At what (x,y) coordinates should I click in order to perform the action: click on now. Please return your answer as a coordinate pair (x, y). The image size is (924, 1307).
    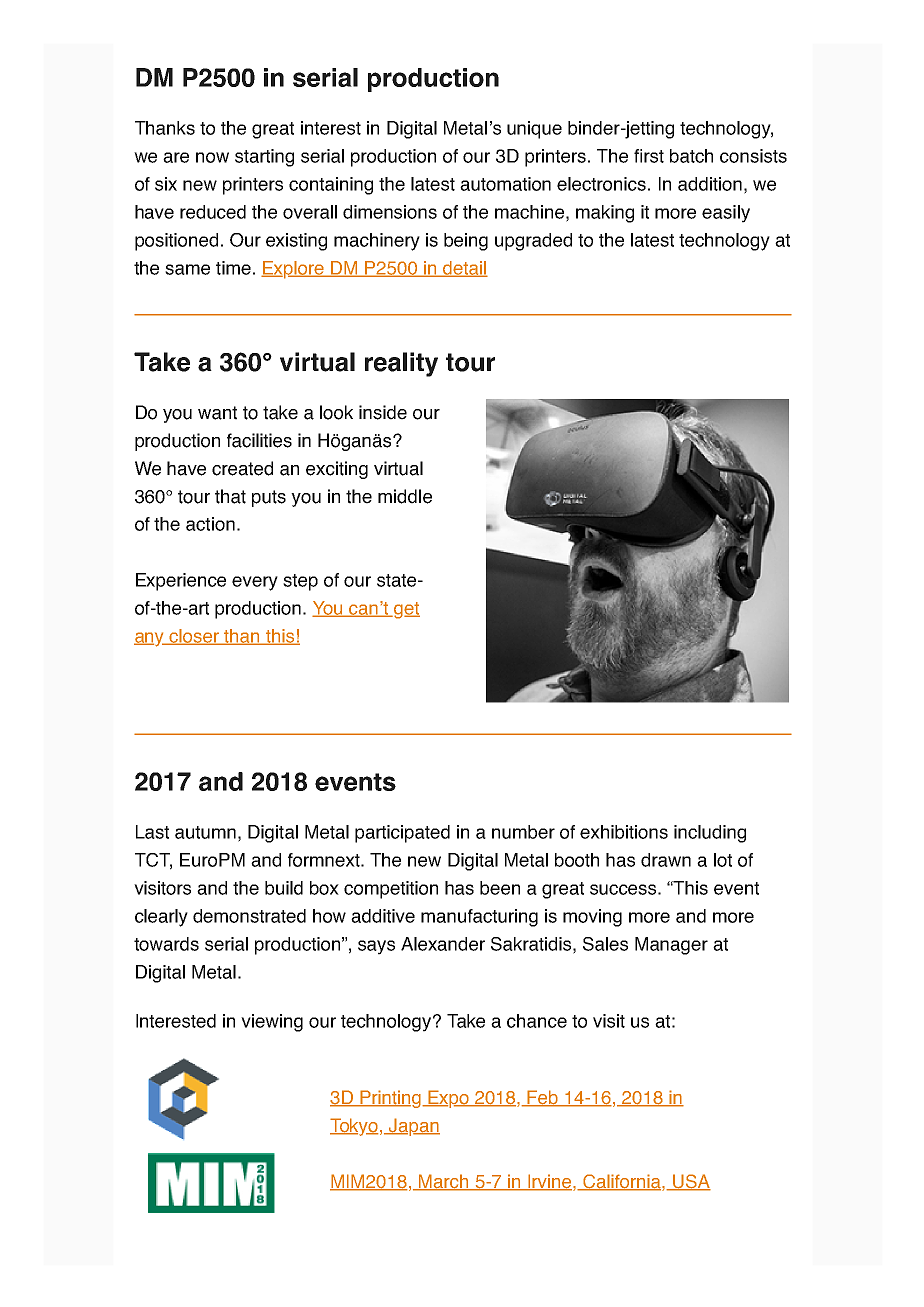
    Looking at the image, I should click on (212, 157).
